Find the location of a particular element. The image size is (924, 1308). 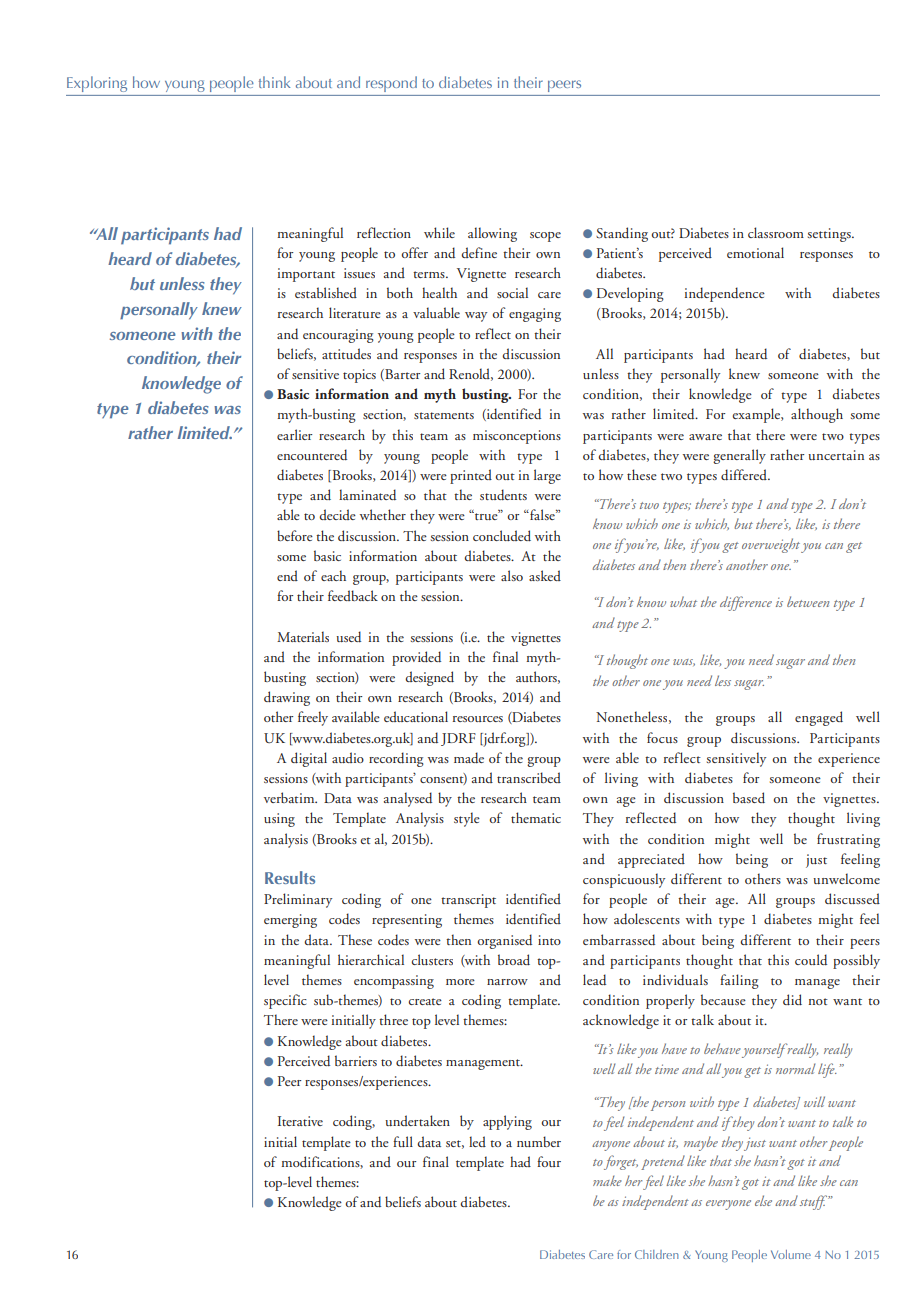

respond is located at coordinates (391, 84).
